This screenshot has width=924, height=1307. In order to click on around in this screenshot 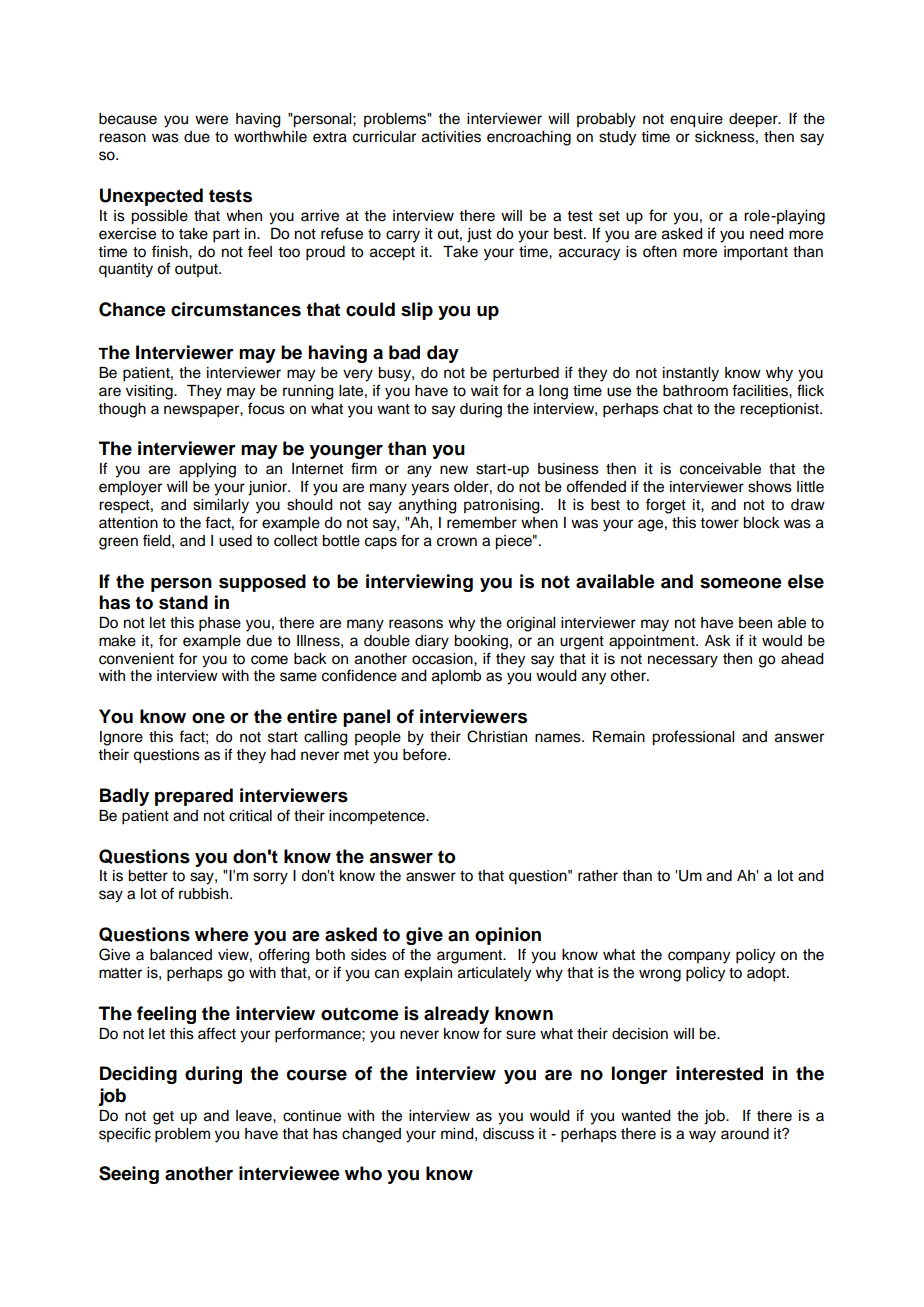, I will do `click(745, 1134)`.
